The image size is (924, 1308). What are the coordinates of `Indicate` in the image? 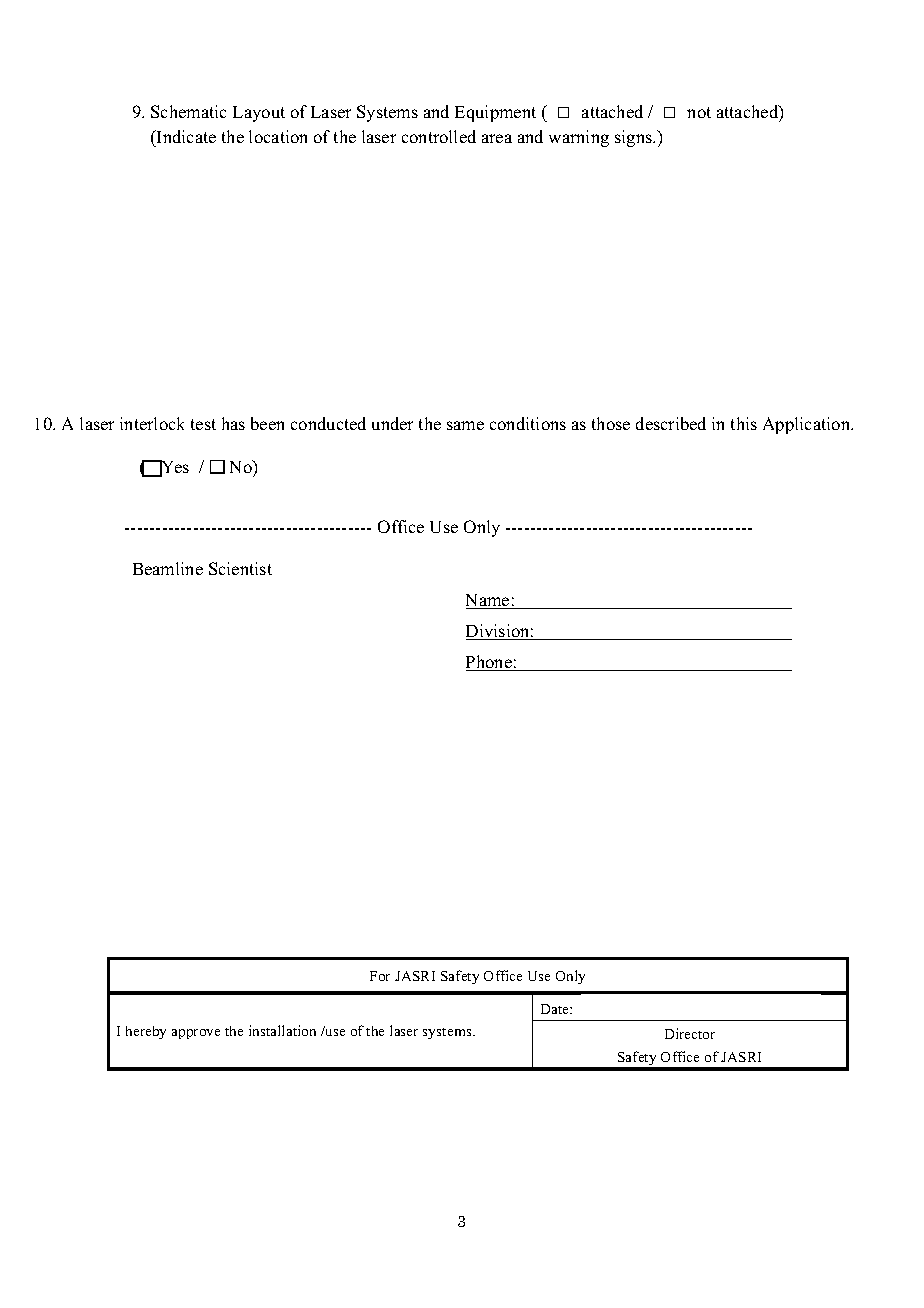 It's located at (185, 138).
